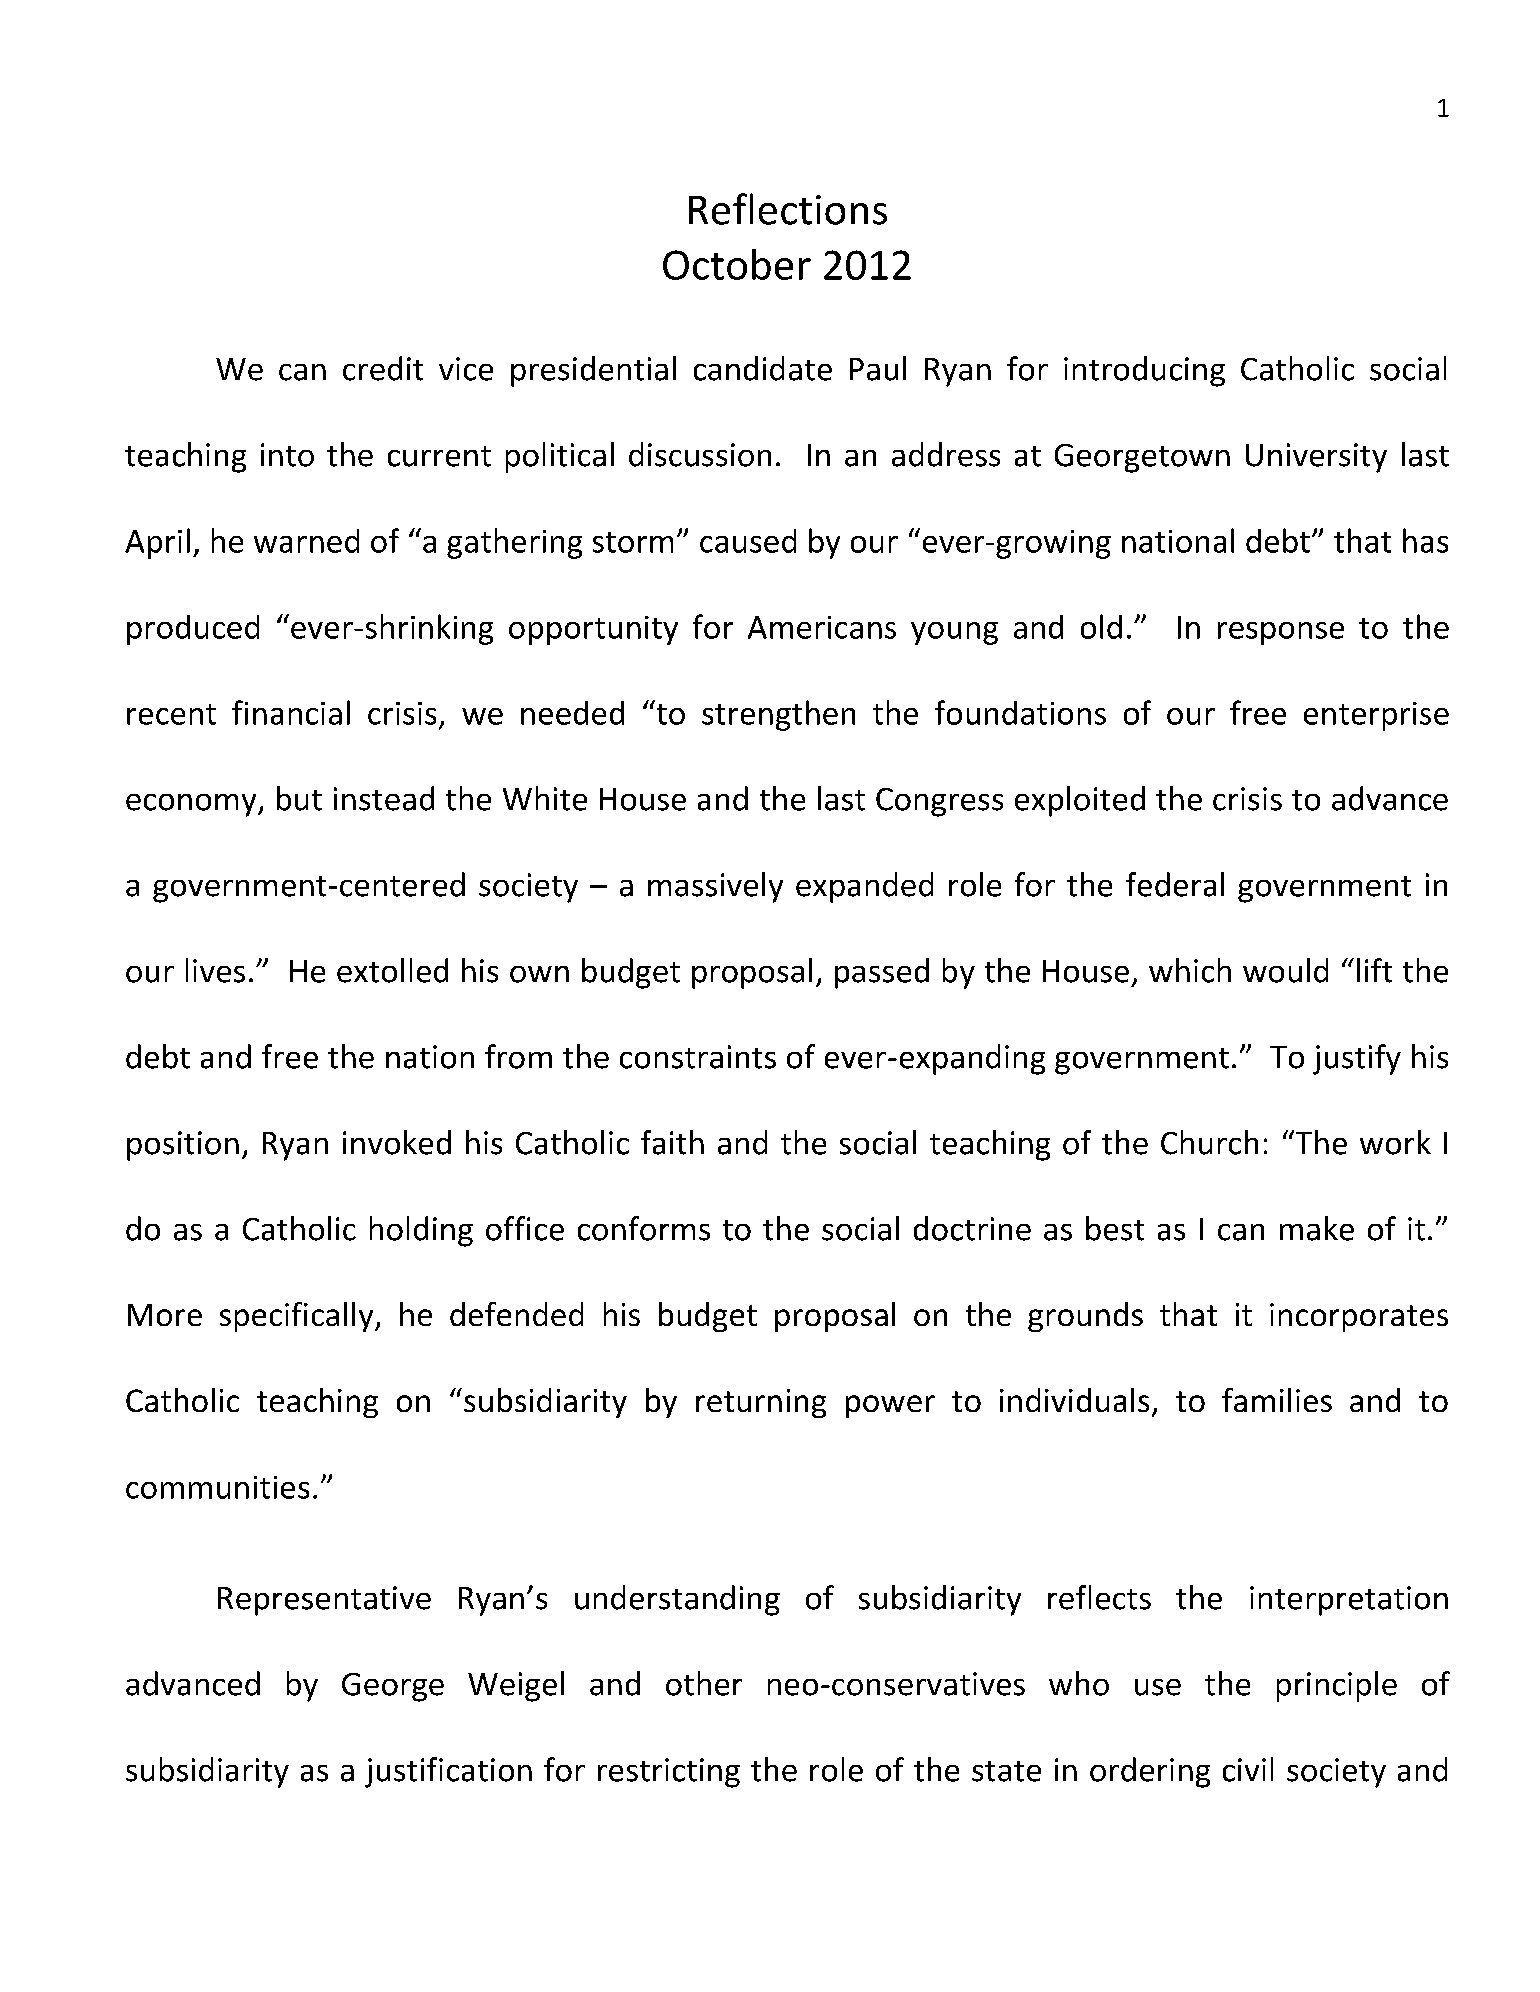 This document has height=1992, width=1540. What do you see at coordinates (392, 970) in the document?
I see `extolled` at bounding box center [392, 970].
